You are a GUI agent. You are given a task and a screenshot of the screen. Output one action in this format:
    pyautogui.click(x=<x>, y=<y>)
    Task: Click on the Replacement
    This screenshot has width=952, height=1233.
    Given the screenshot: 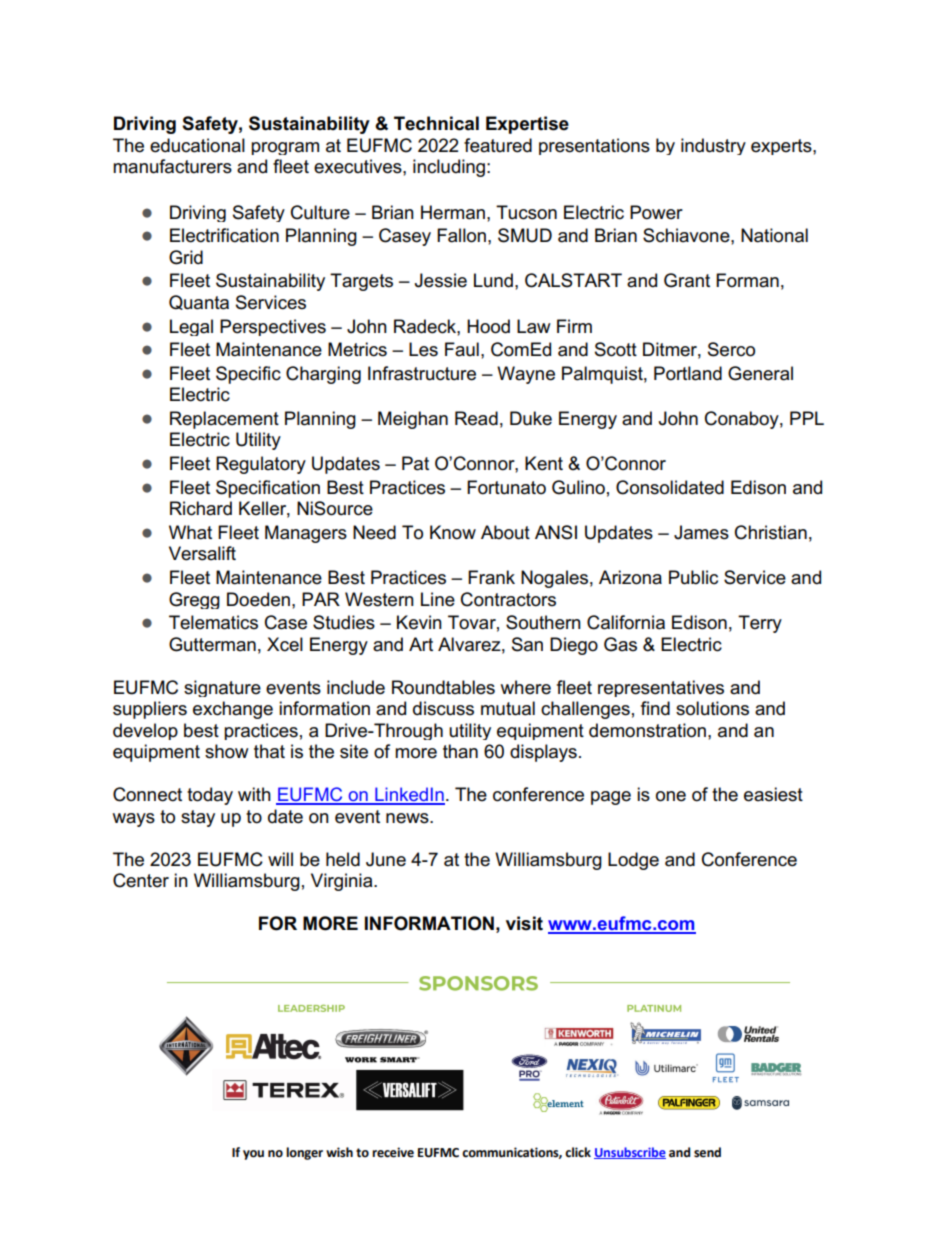 What is the action you would take?
    pyautogui.click(x=224, y=420)
